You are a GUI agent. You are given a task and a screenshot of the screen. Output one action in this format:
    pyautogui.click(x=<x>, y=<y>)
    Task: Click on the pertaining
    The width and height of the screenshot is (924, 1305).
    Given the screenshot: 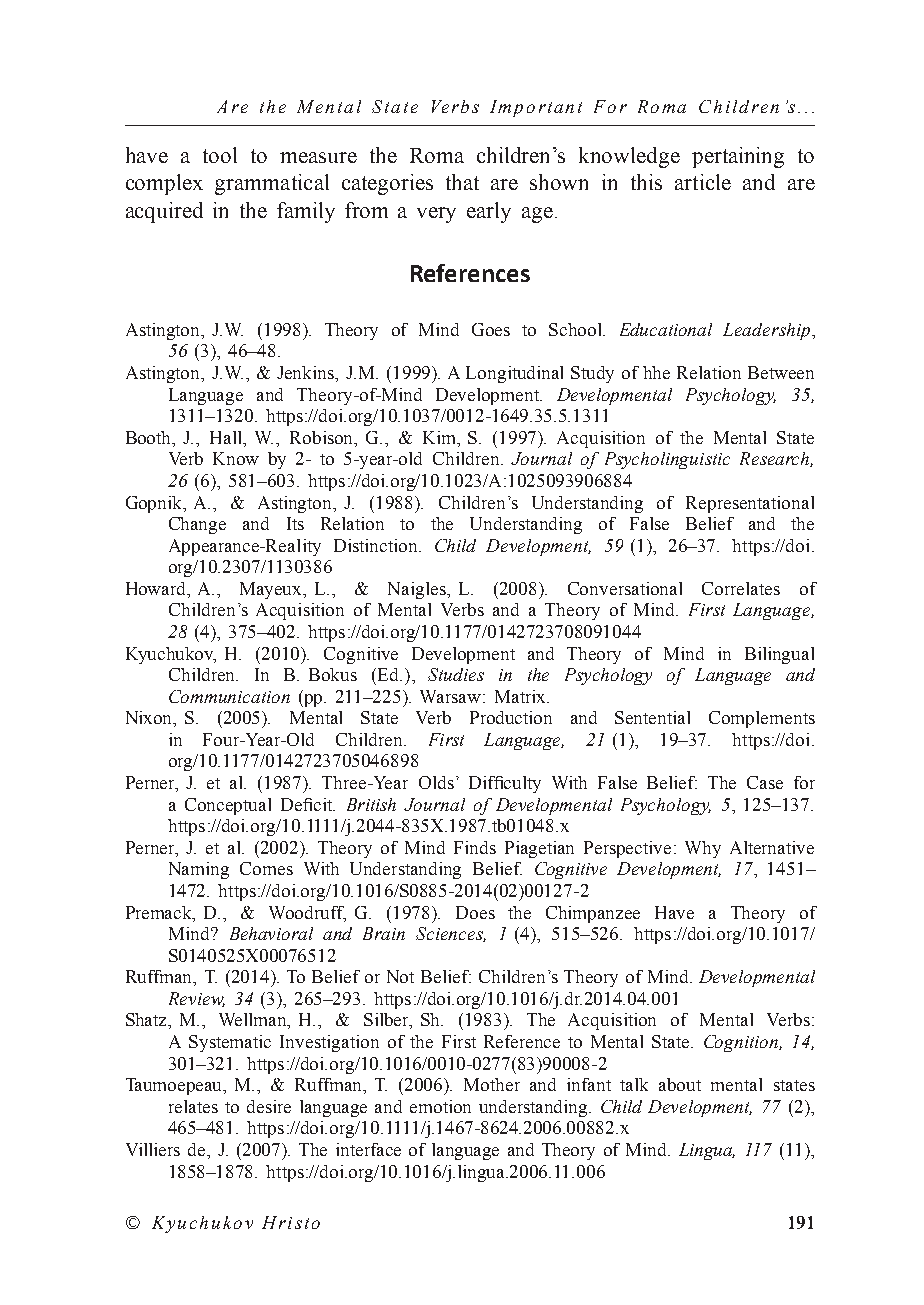 What is the action you would take?
    pyautogui.click(x=738, y=157)
